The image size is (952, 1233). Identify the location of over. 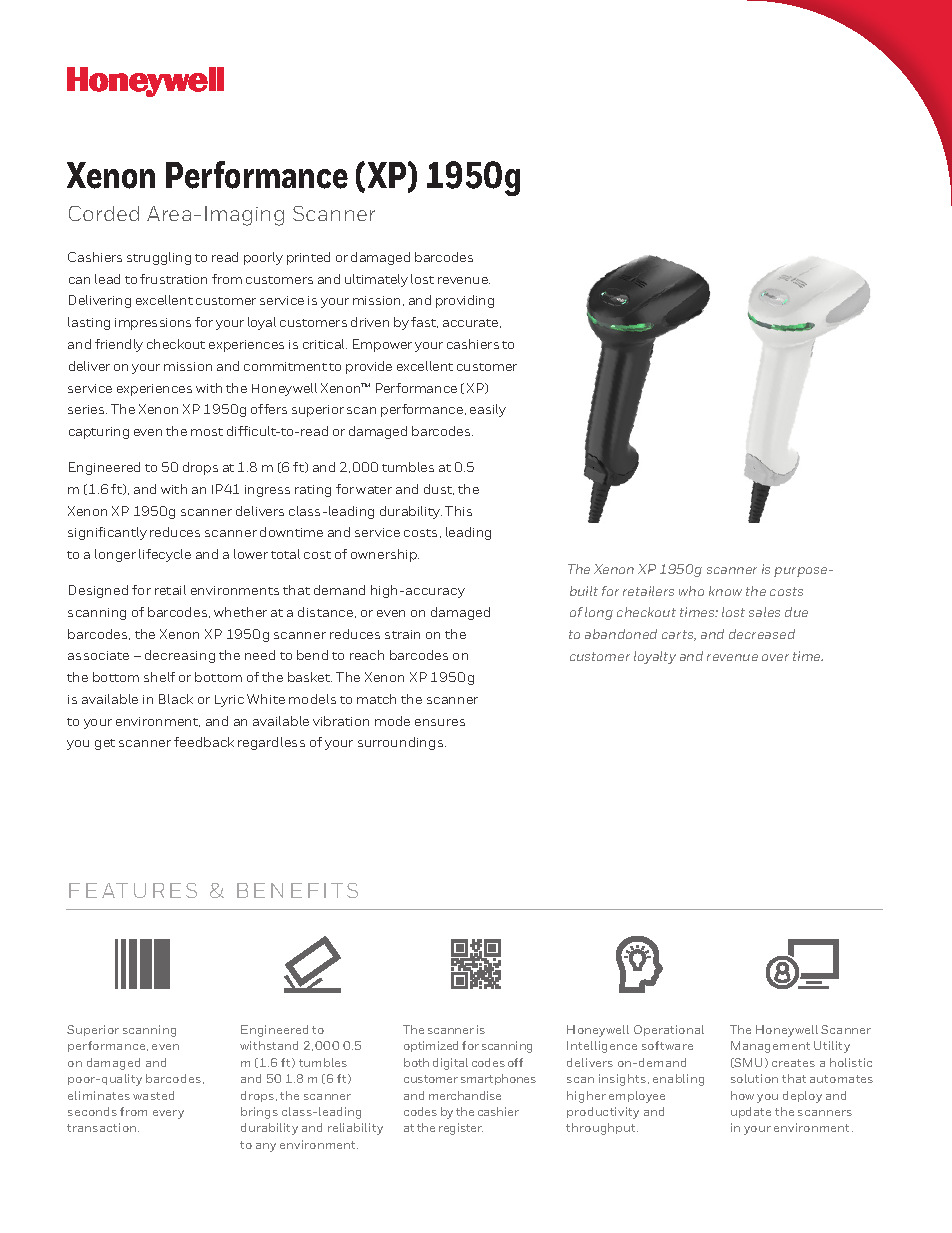
(775, 657).
